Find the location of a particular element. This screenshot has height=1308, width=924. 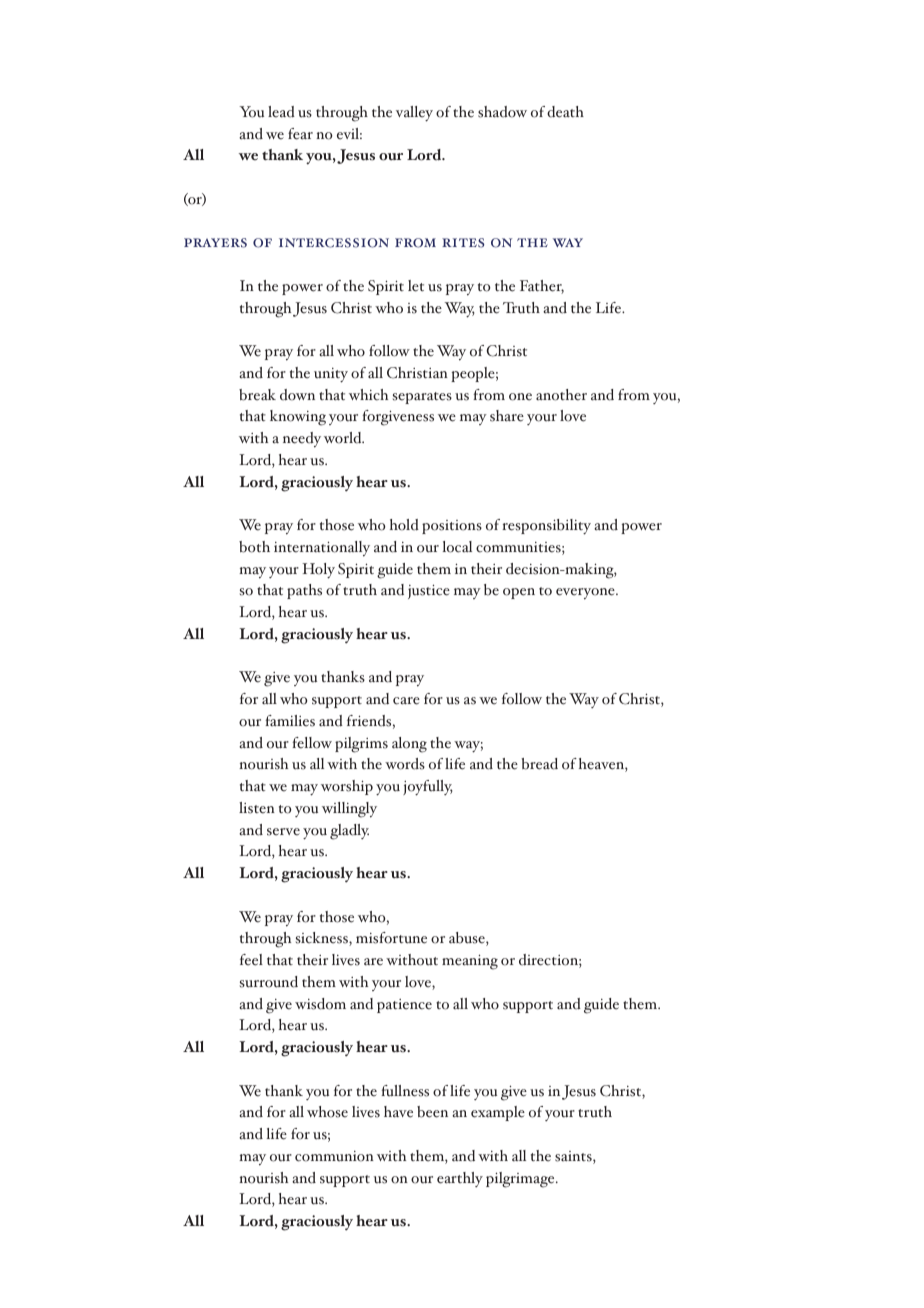

justice is located at coordinates (429, 591).
